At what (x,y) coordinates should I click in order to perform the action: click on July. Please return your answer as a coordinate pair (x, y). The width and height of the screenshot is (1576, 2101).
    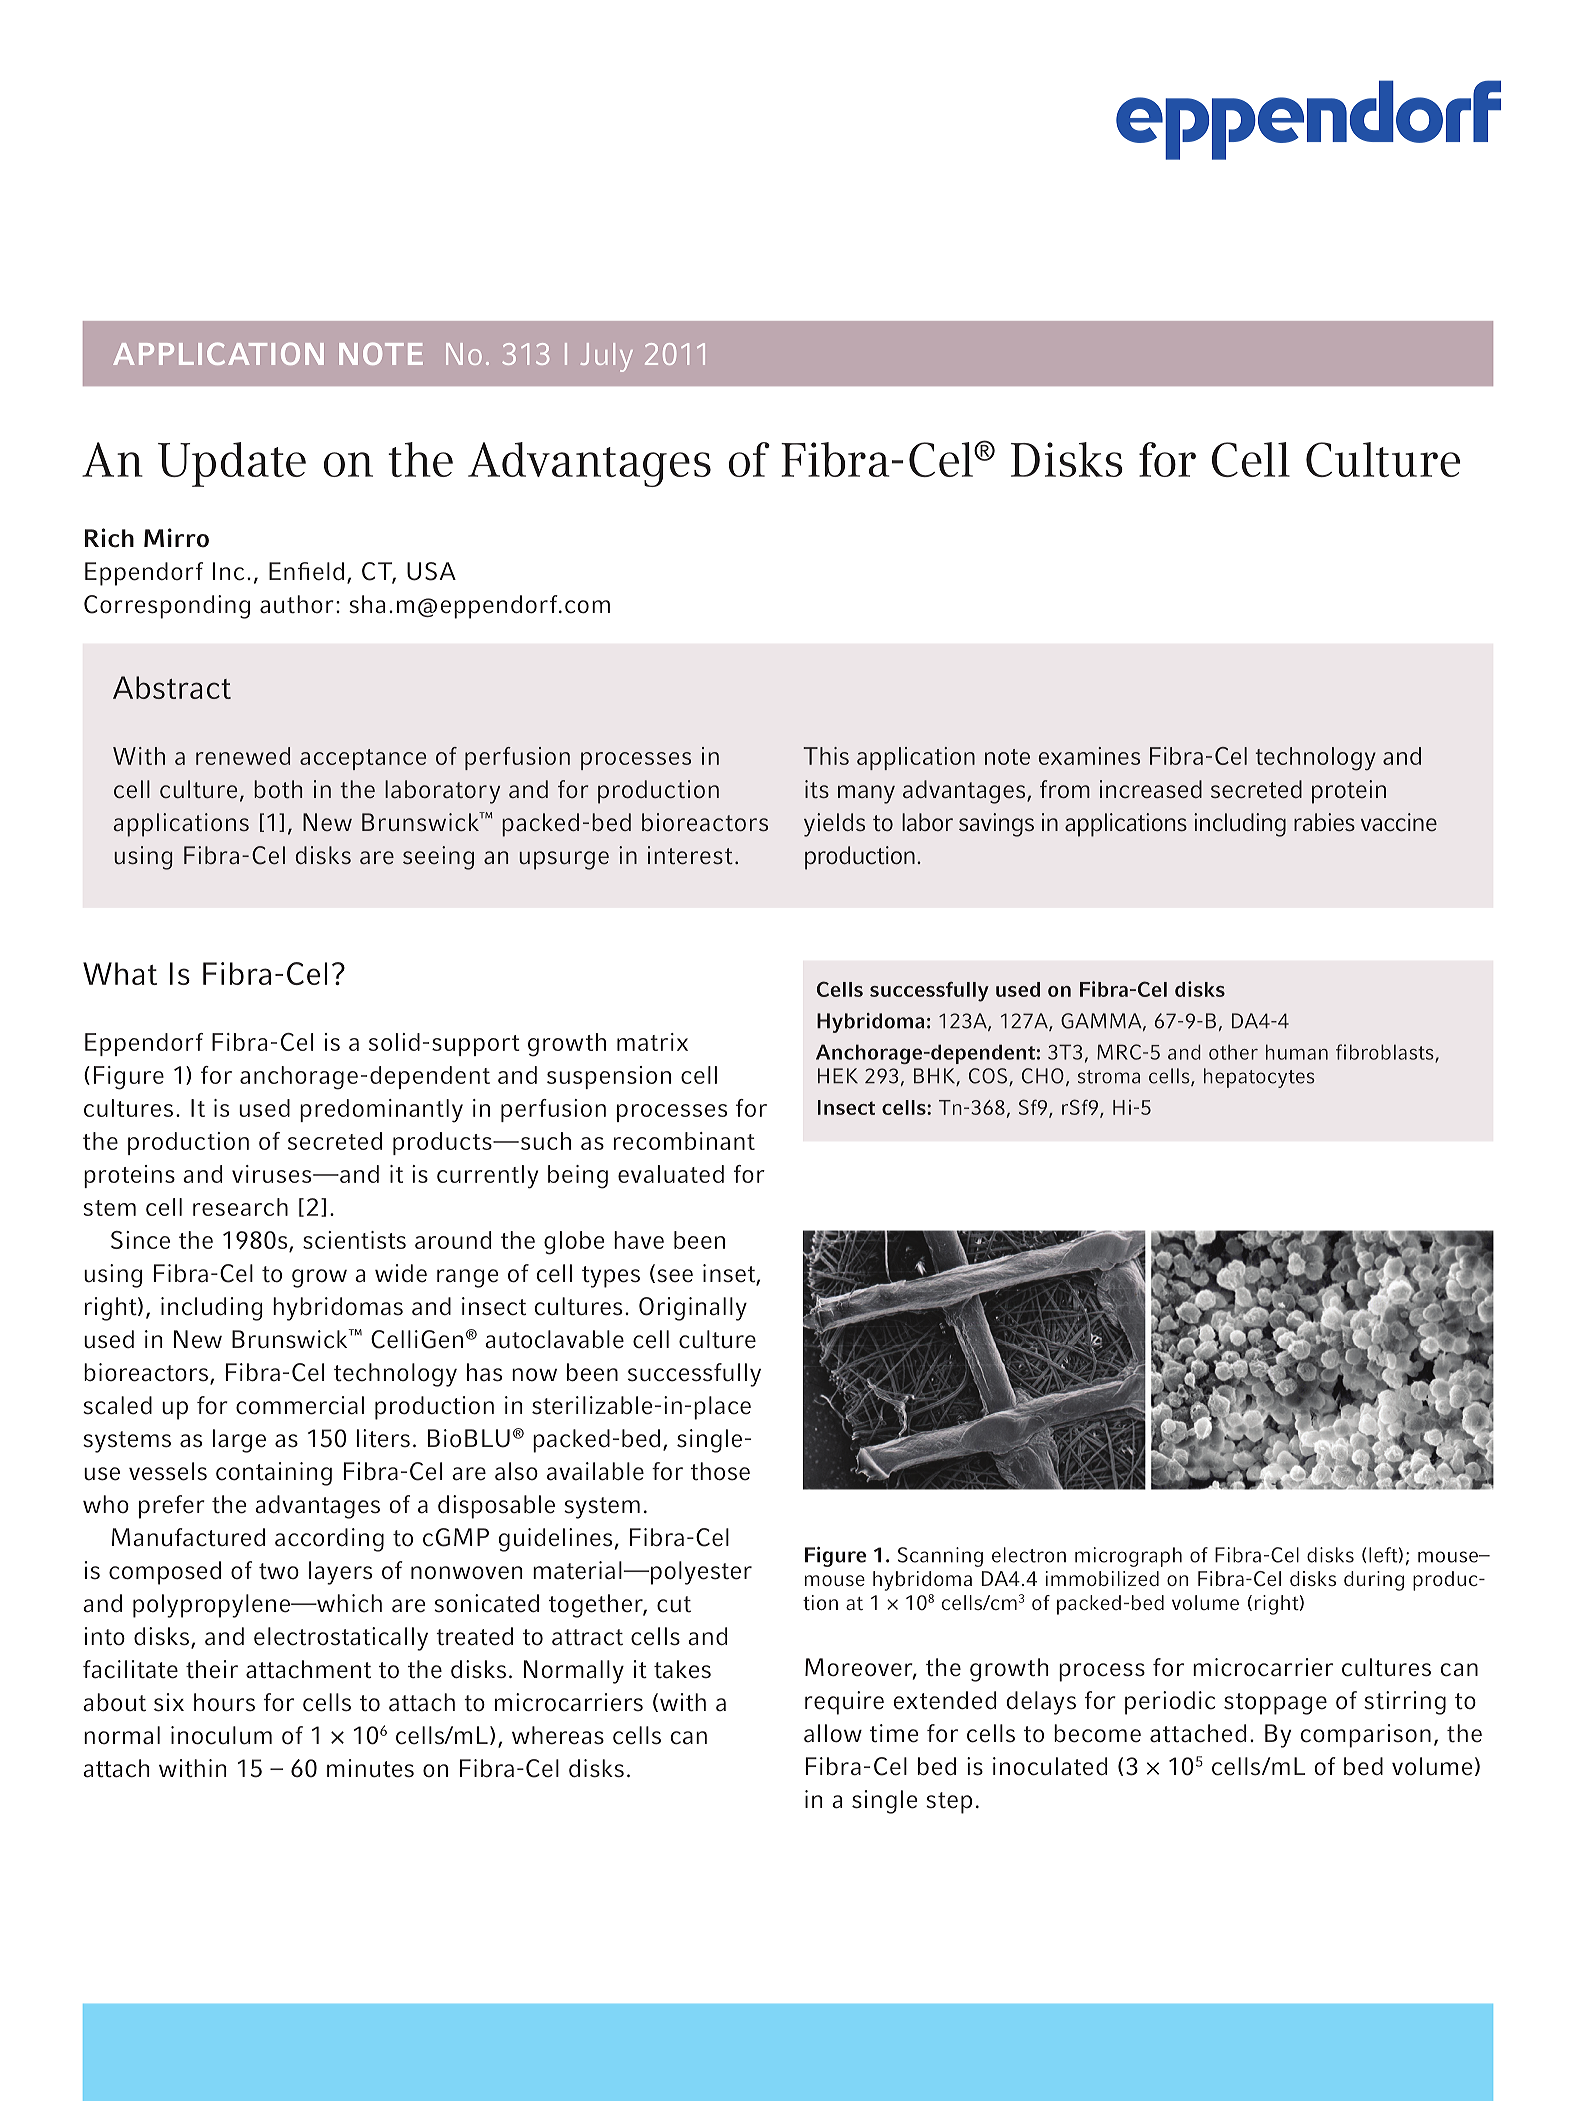
    Looking at the image, I should click on (607, 357).
